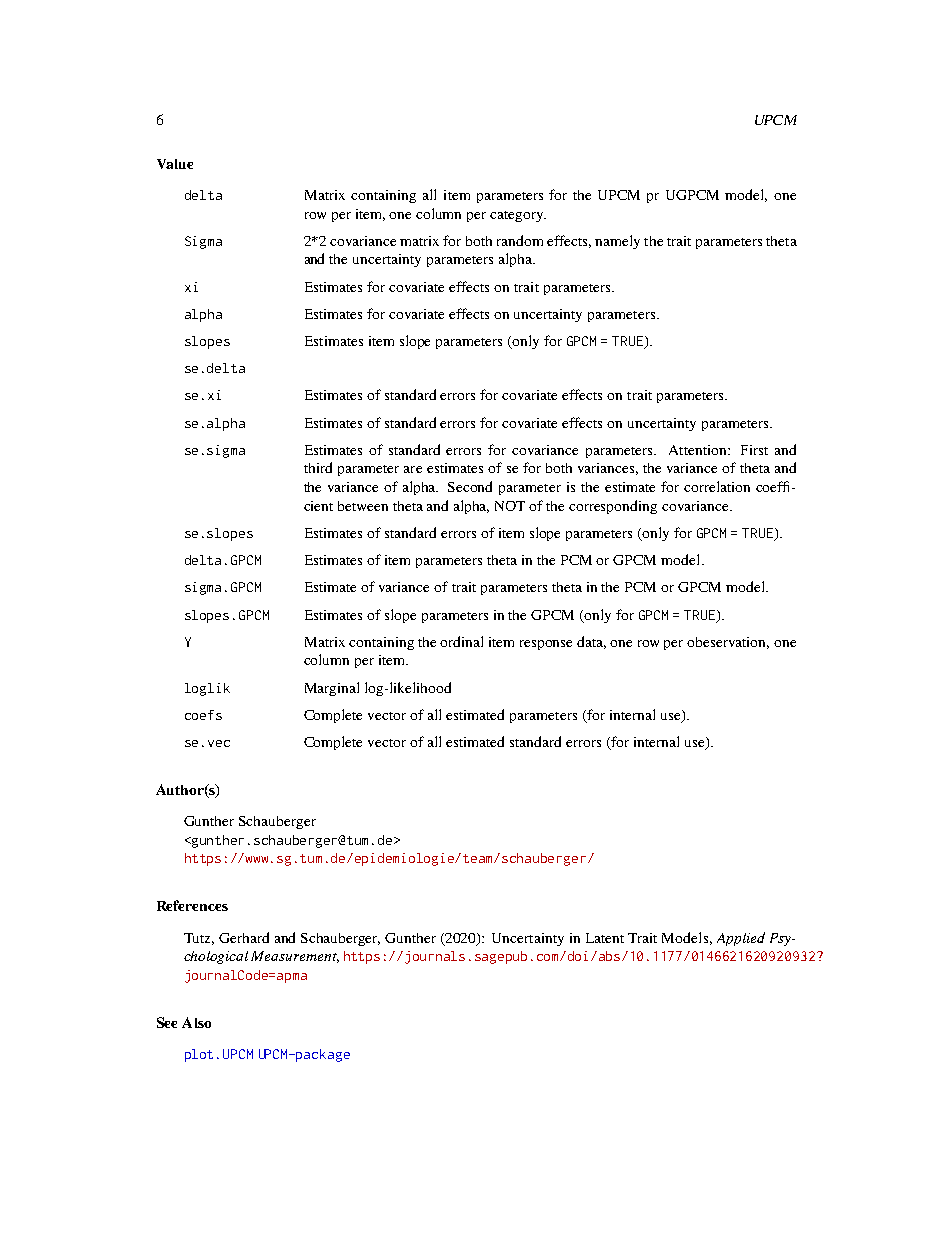 The image size is (952, 1233). What do you see at coordinates (741, 939) in the screenshot?
I see `Applied` at bounding box center [741, 939].
